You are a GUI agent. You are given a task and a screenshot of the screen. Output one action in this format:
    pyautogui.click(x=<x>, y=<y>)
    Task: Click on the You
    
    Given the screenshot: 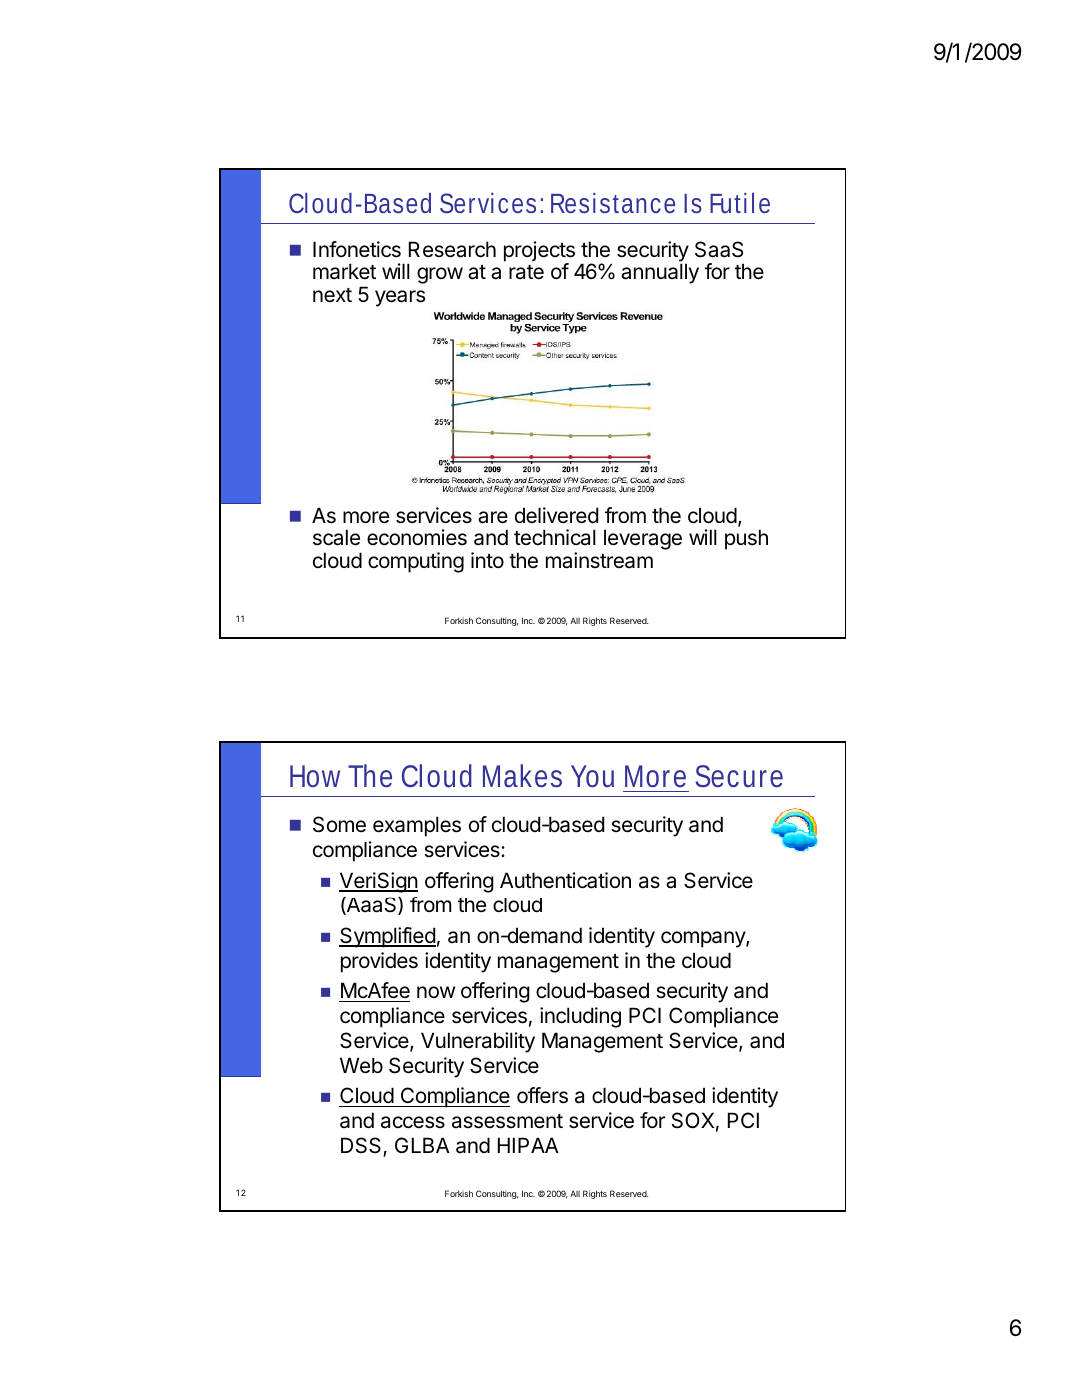 What is the action you would take?
    pyautogui.click(x=592, y=776)
